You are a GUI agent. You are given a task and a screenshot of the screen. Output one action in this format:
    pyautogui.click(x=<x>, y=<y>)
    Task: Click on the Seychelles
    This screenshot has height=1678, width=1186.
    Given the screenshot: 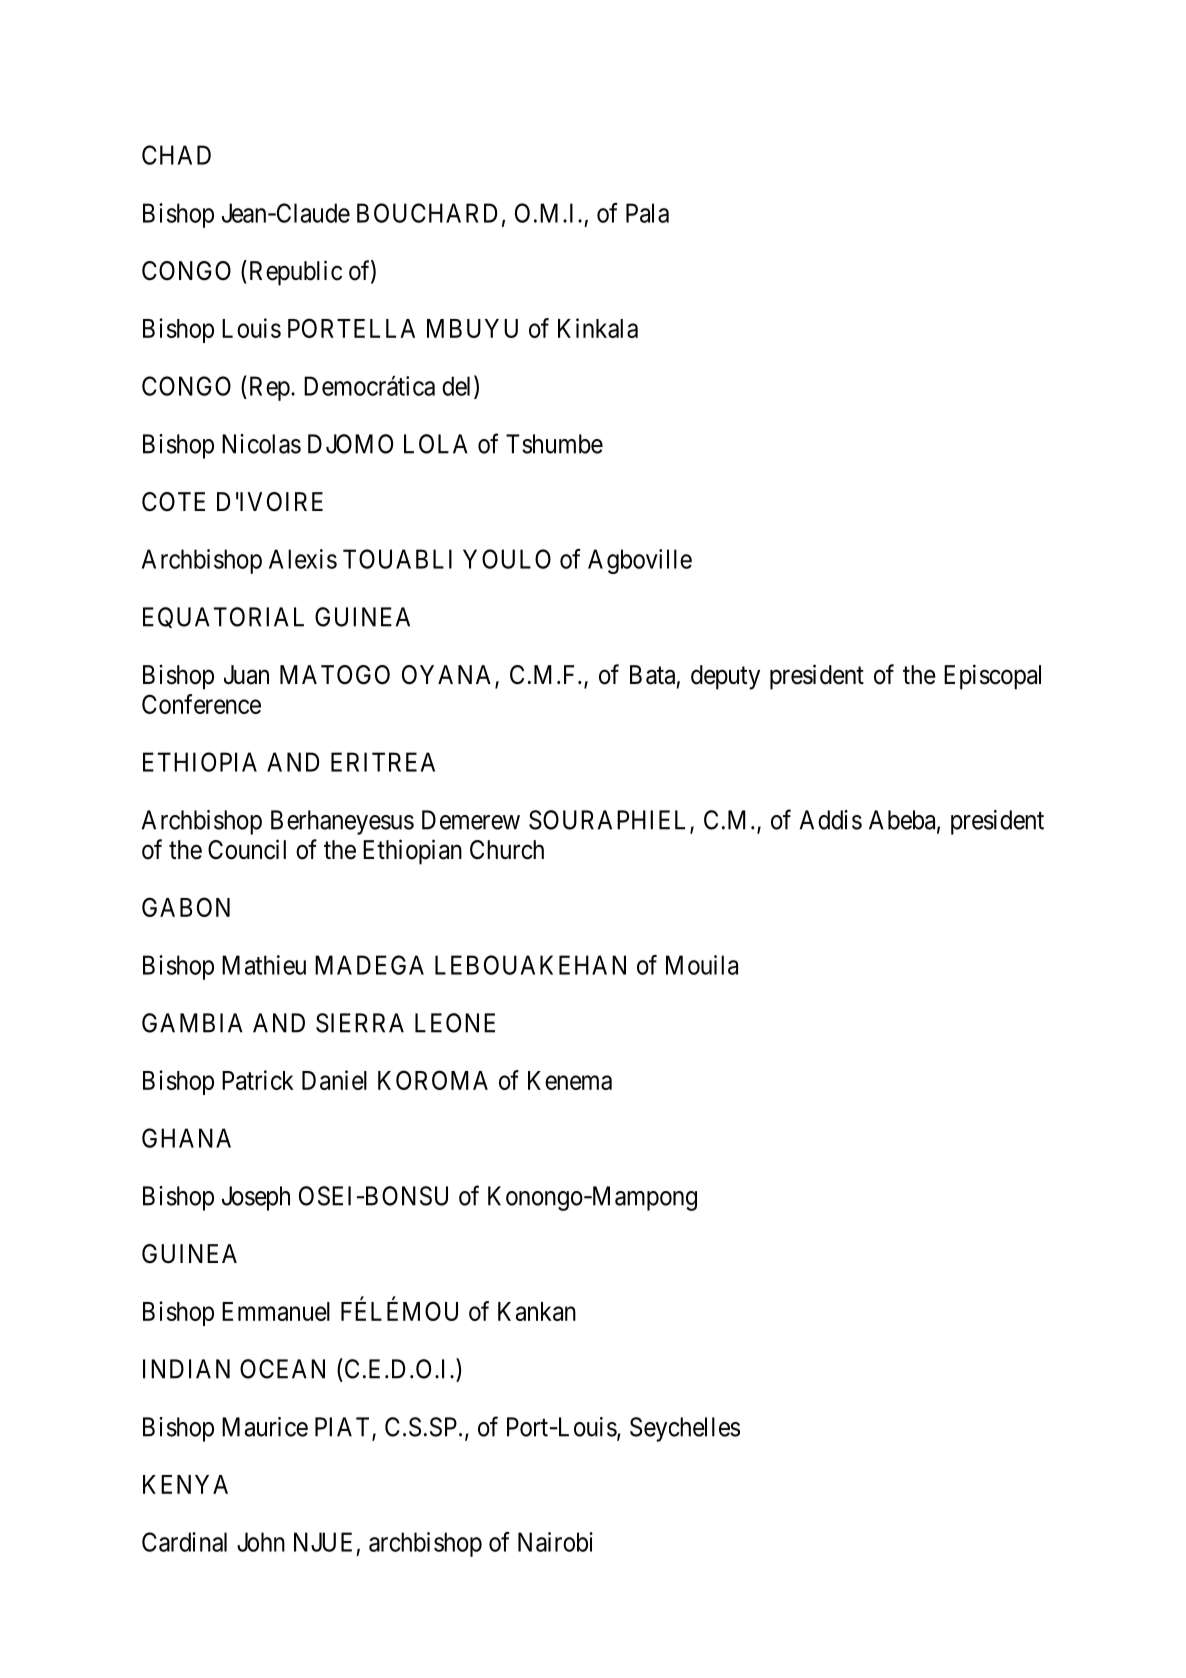 What is the action you would take?
    pyautogui.click(x=685, y=1429)
